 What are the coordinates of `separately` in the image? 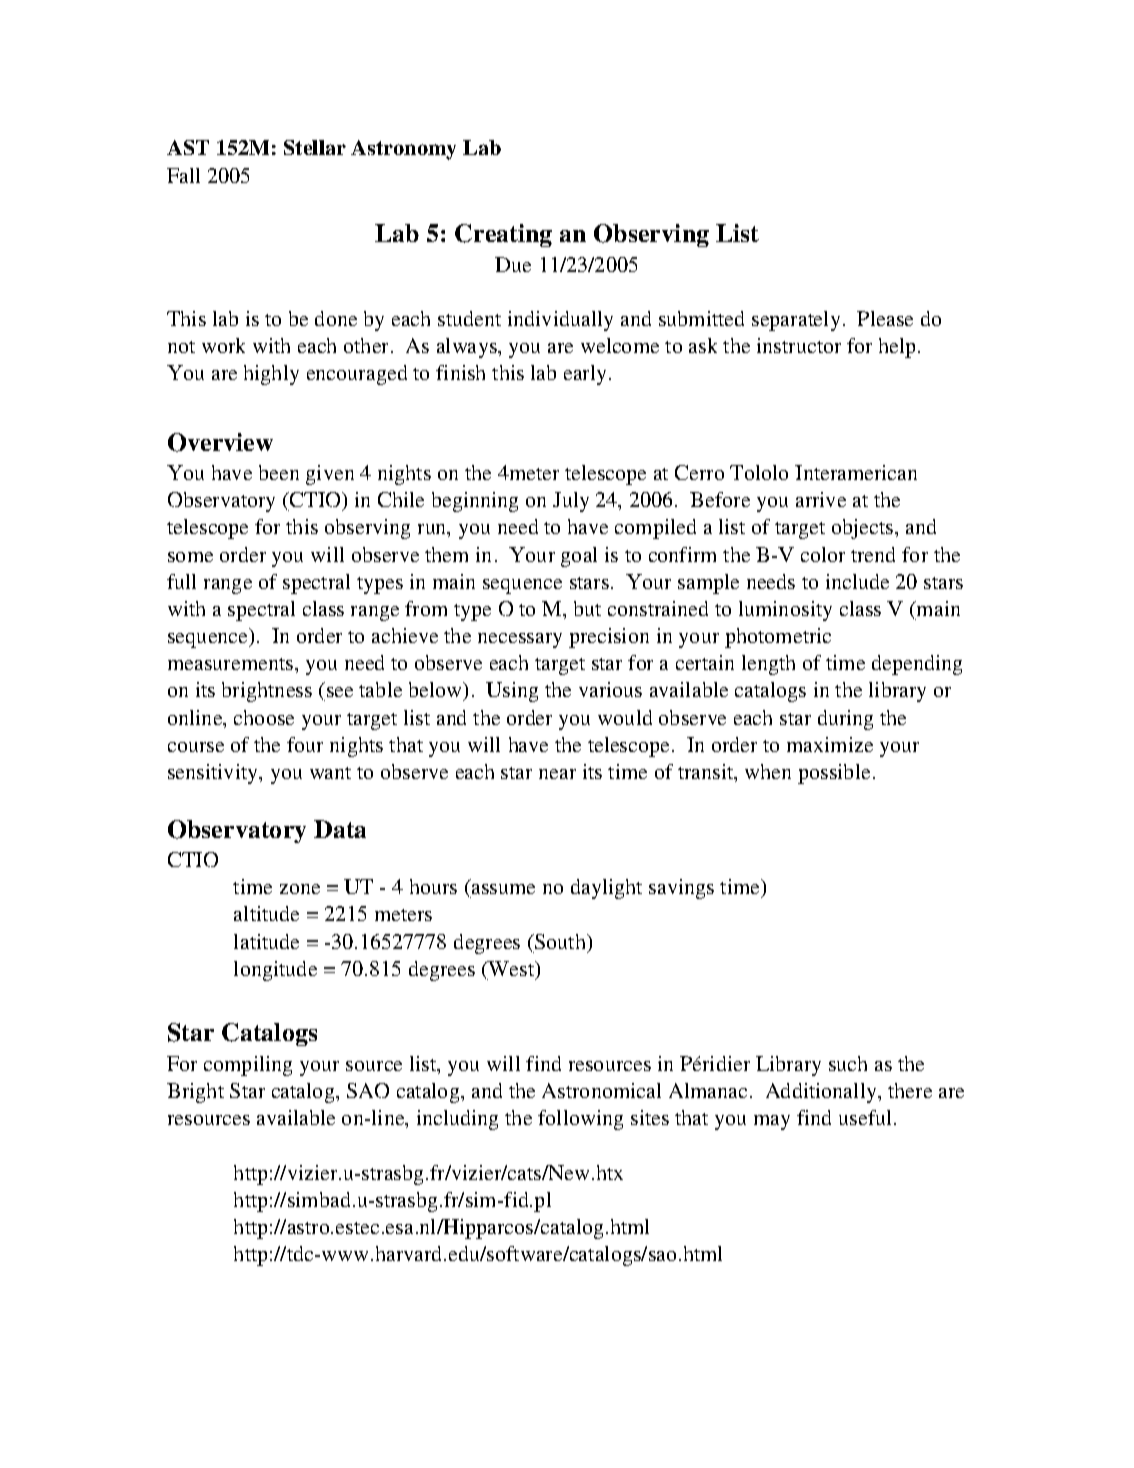 It's located at (796, 321).
